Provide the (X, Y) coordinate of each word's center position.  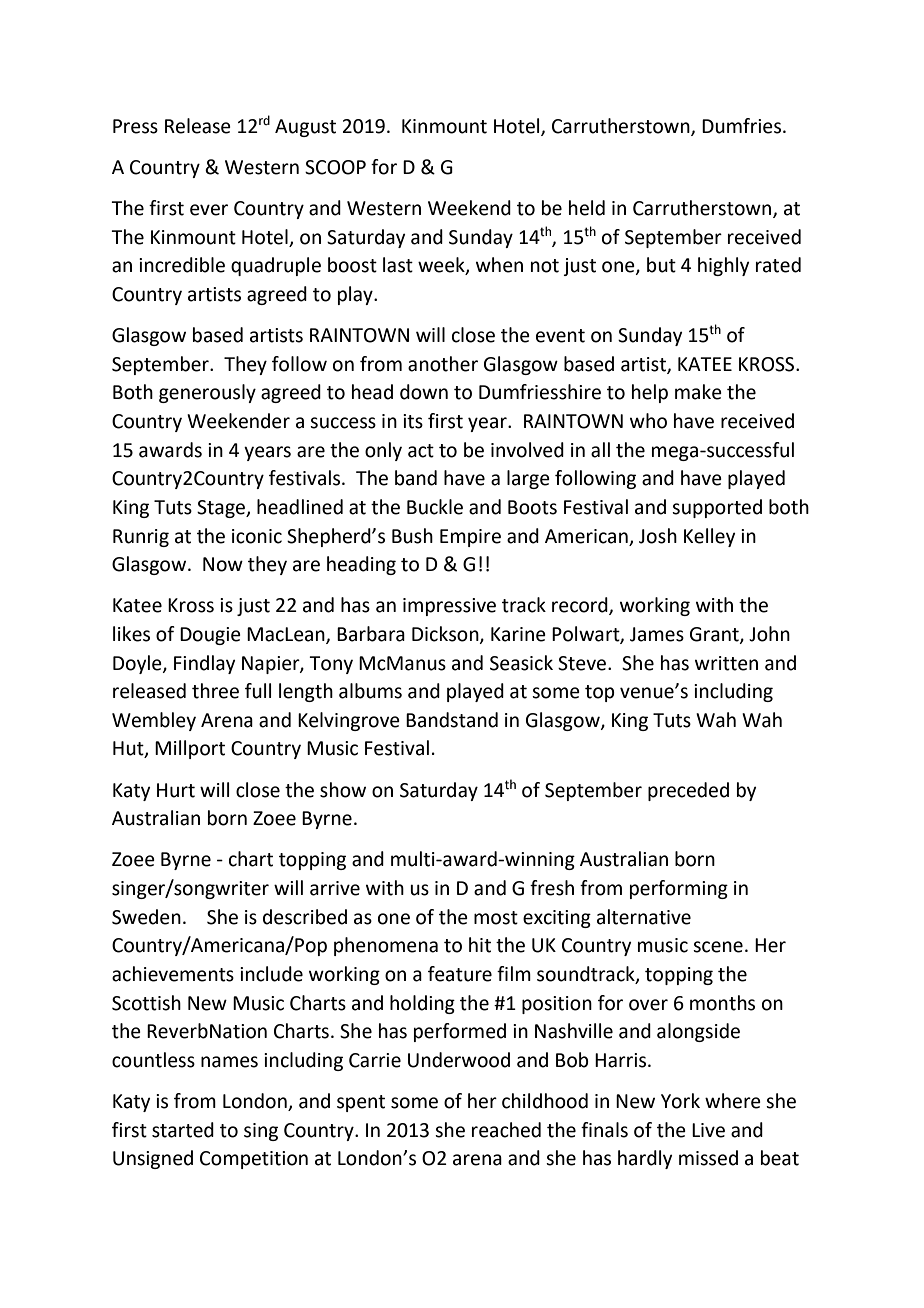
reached (506, 1130)
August (305, 128)
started (183, 1130)
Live (708, 1130)
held (587, 208)
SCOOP (335, 167)
